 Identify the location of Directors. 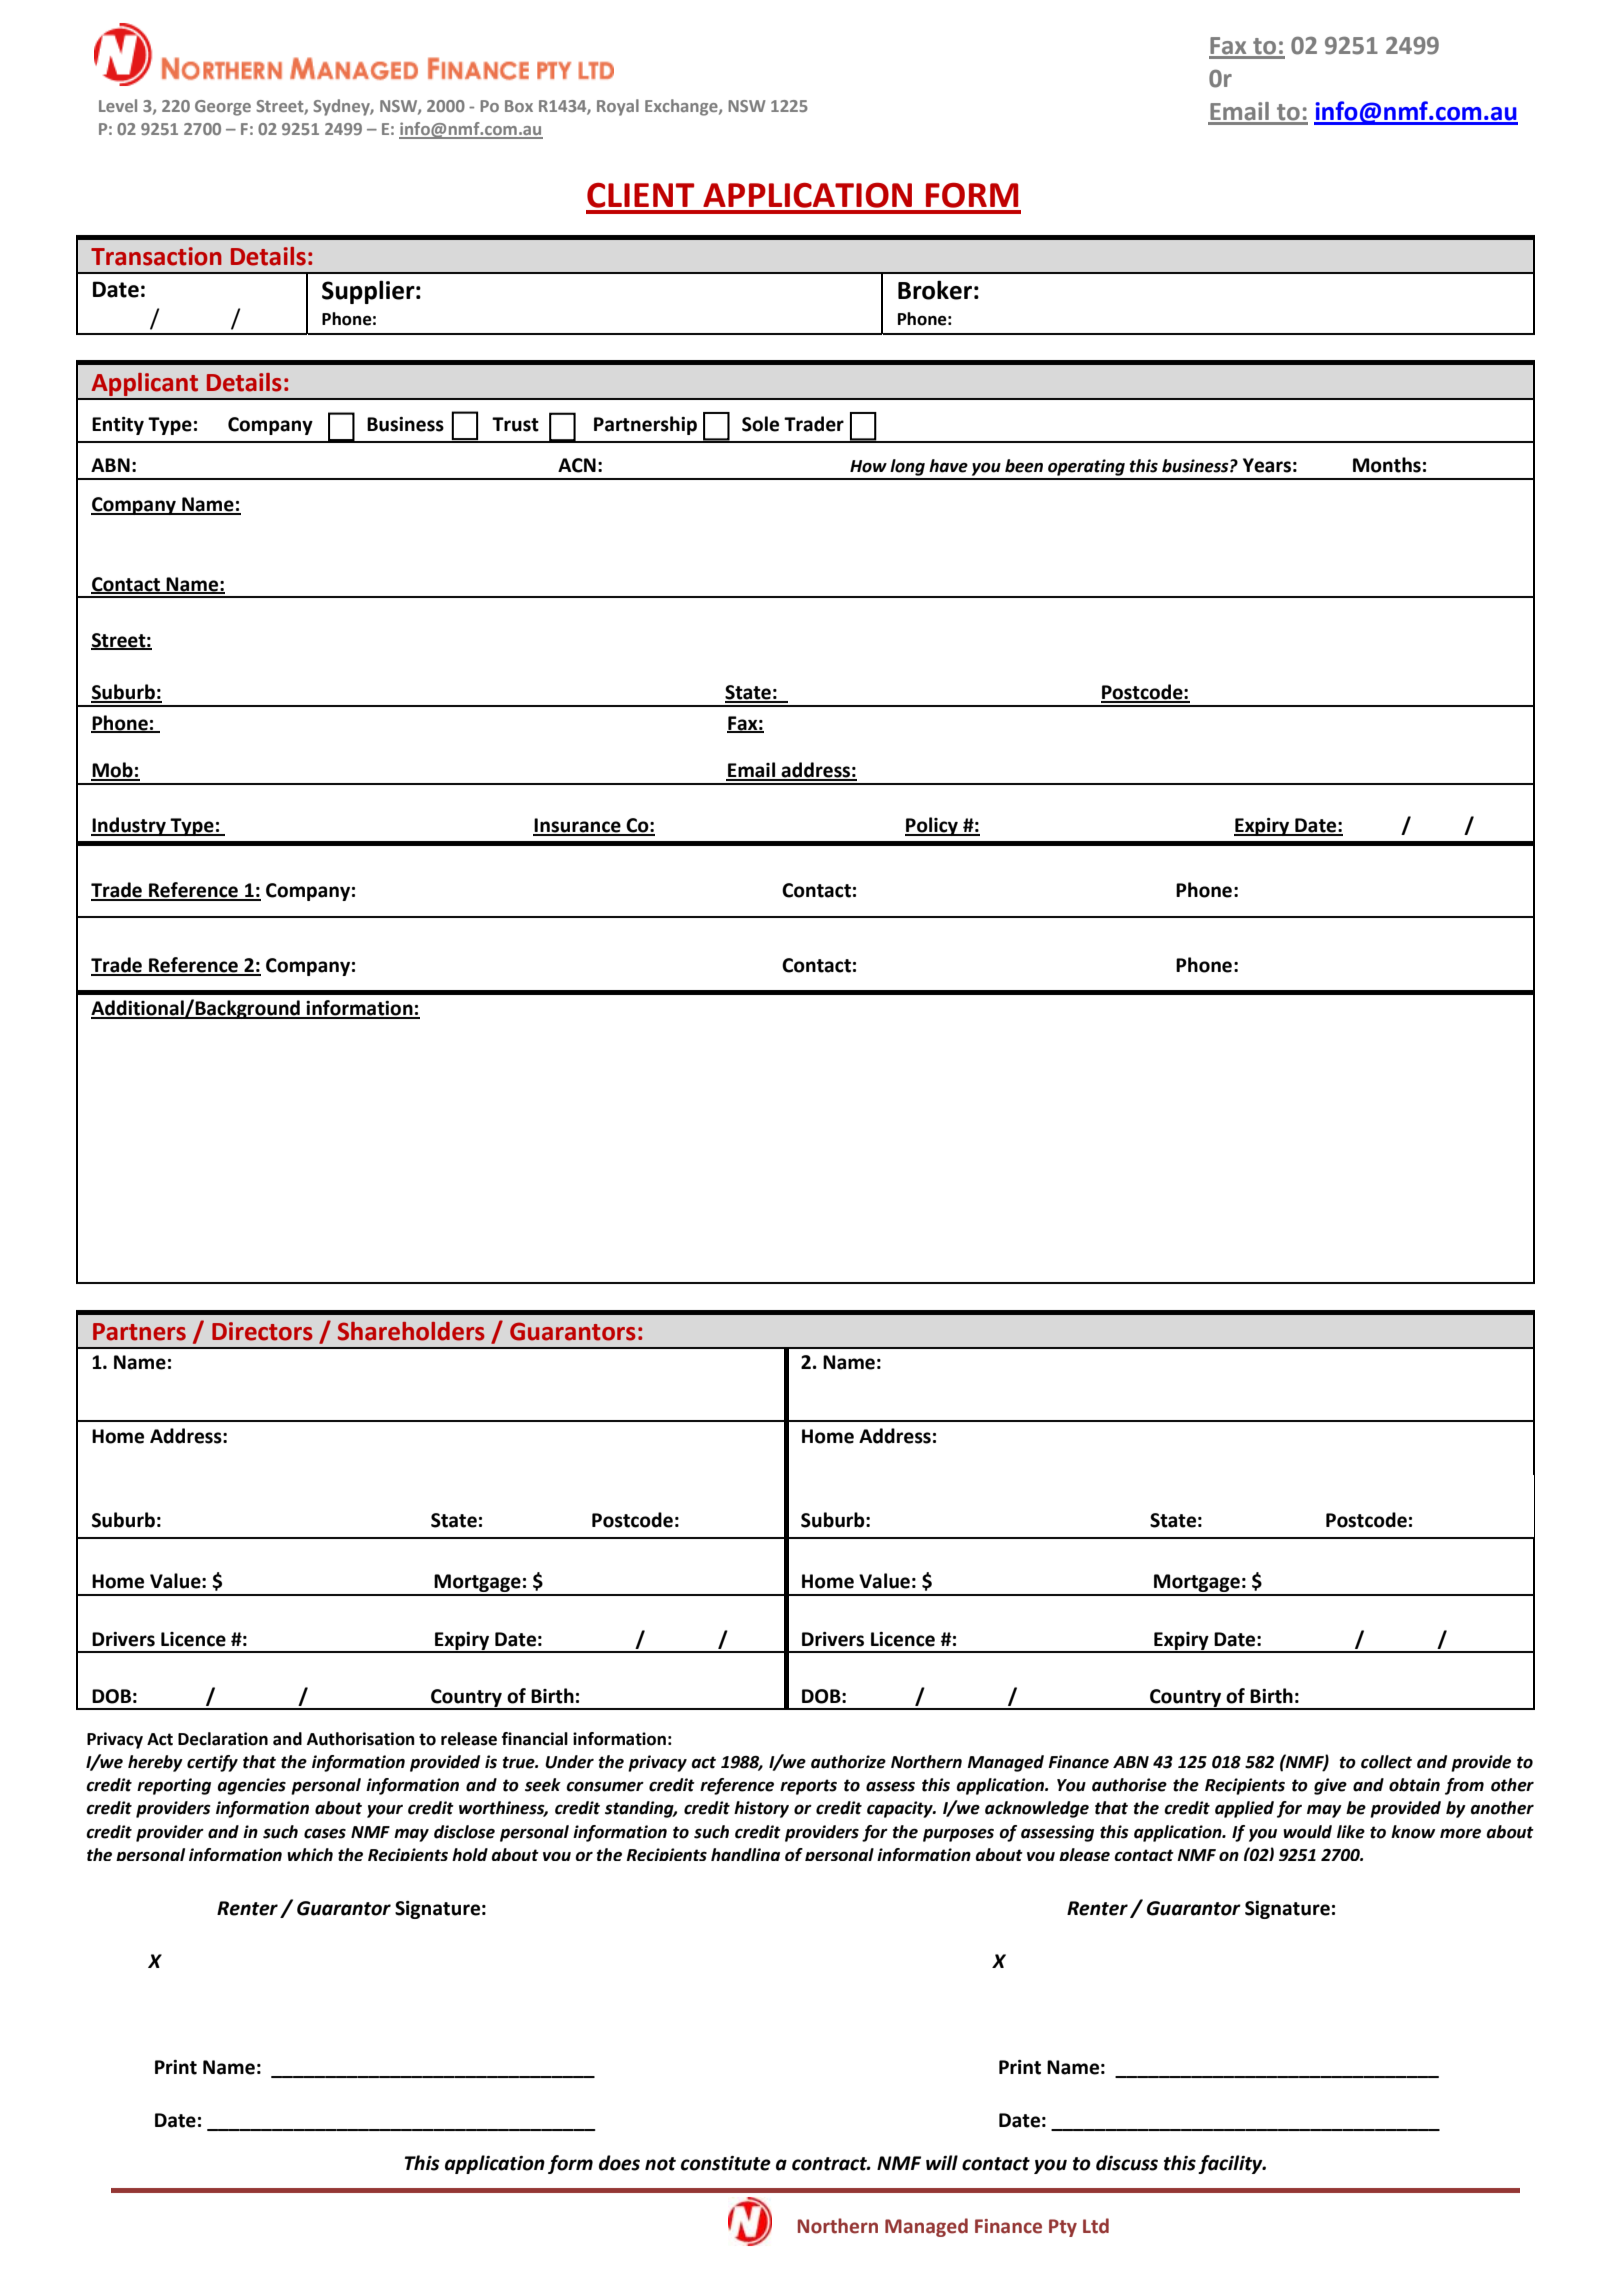
(262, 1331).
